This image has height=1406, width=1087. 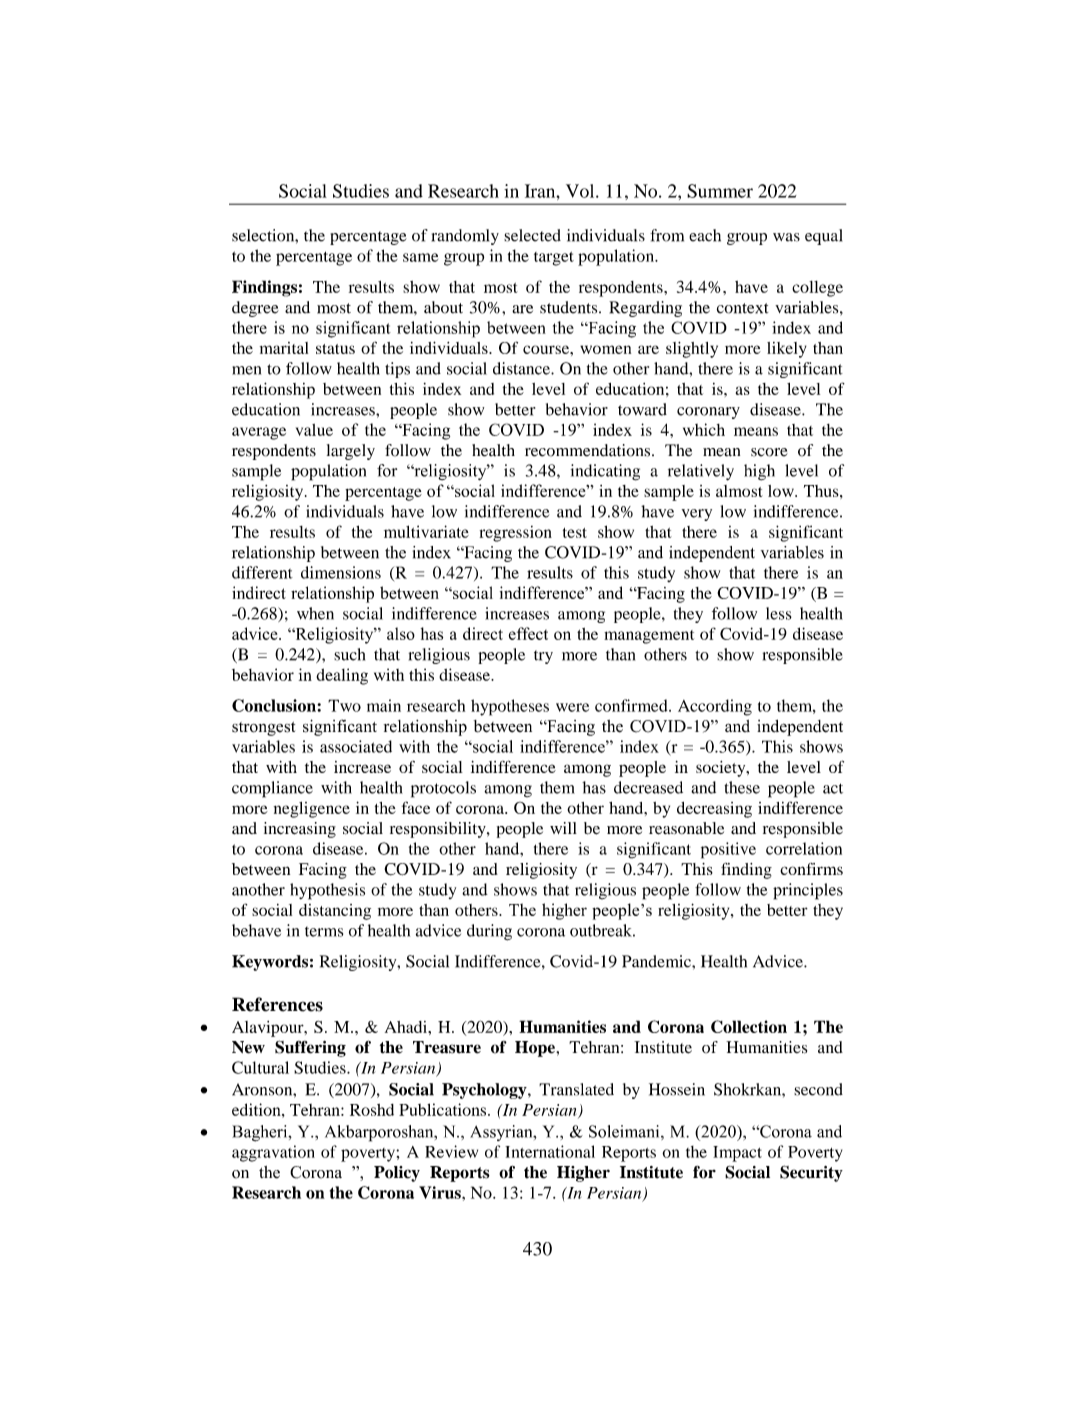 I want to click on was, so click(x=786, y=237).
